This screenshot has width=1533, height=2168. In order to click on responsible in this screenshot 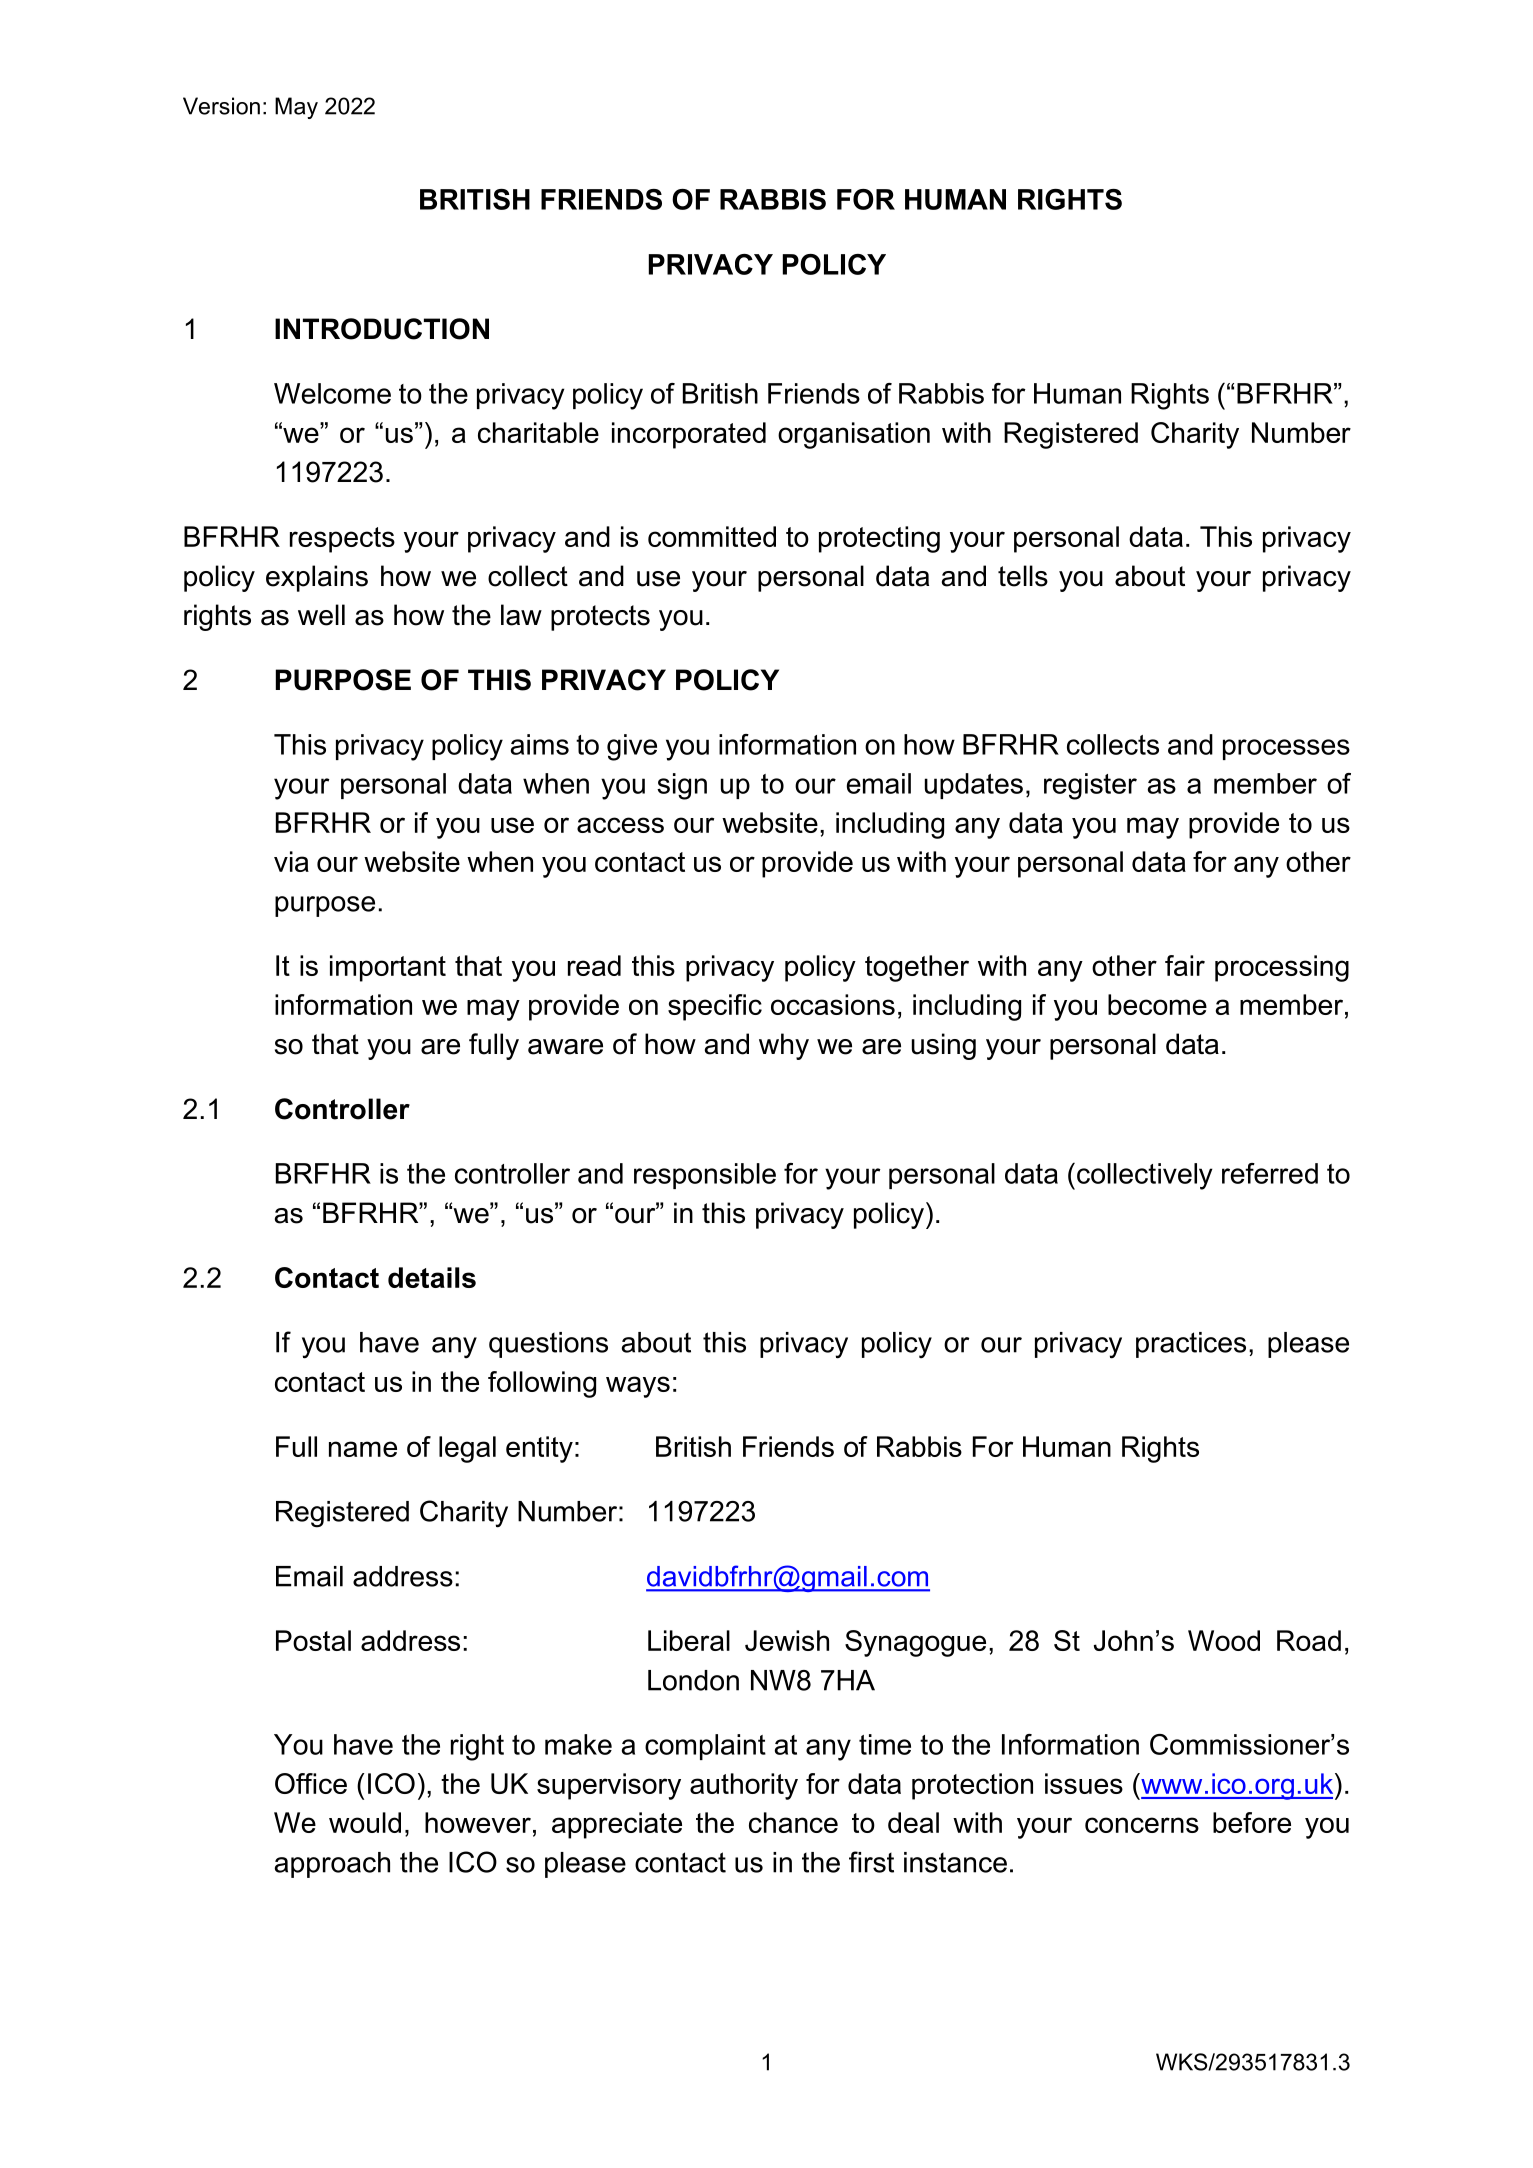, I will do `click(705, 1176)`.
